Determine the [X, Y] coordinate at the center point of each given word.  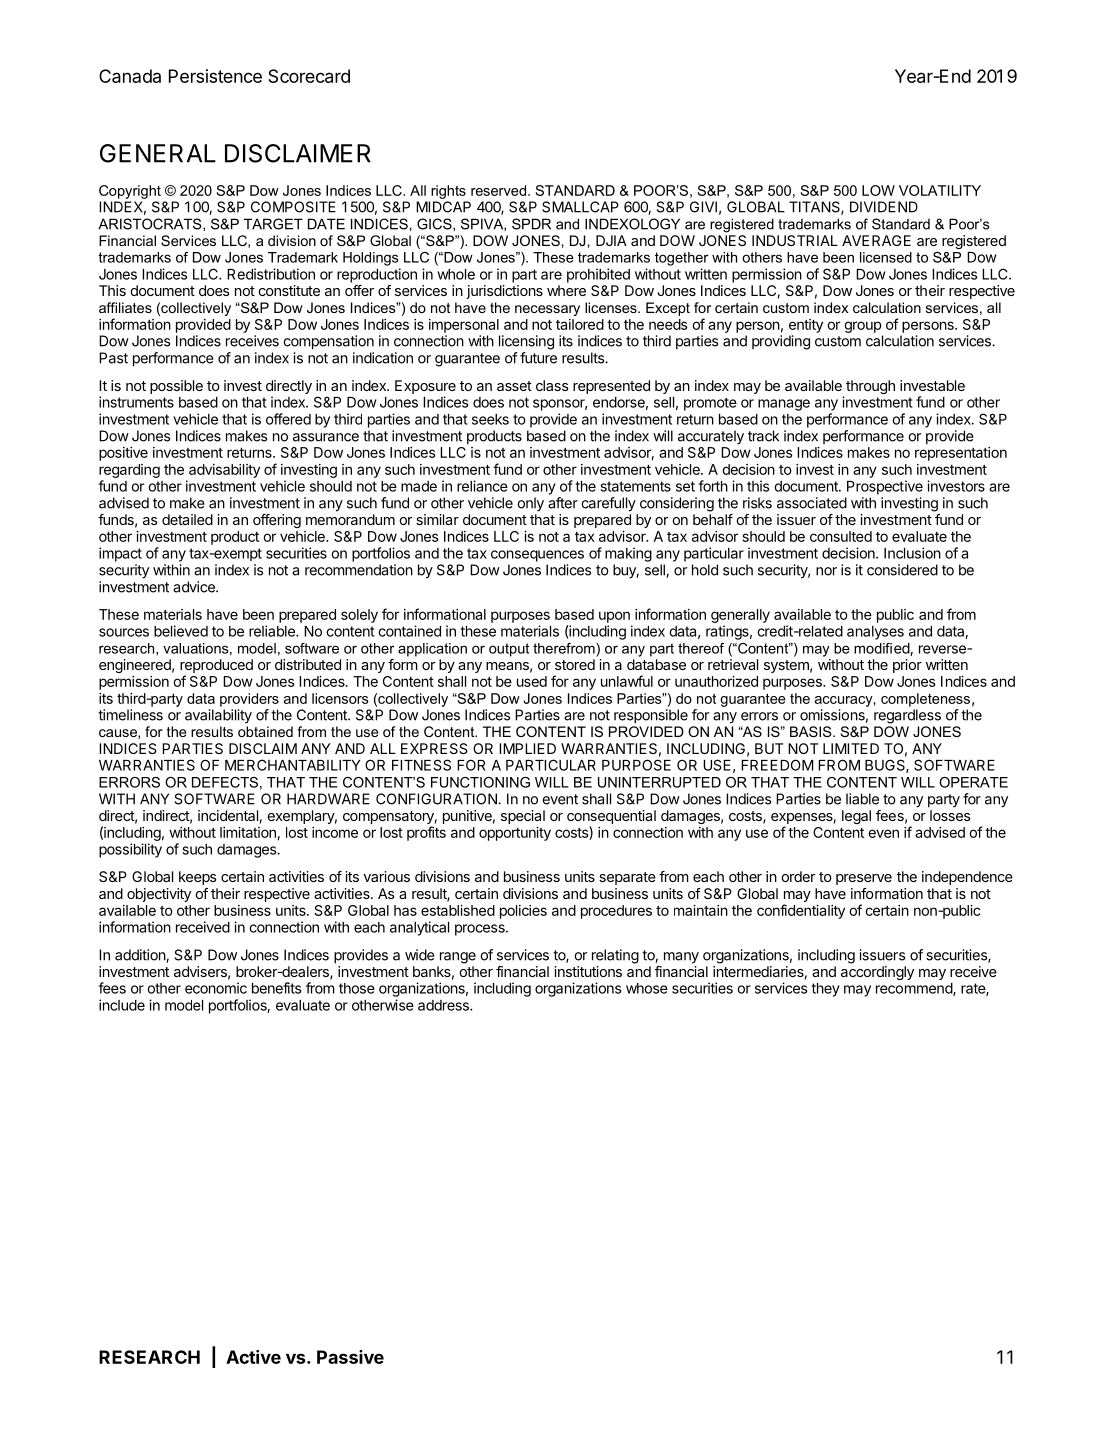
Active [253, 1357]
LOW [878, 190]
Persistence [215, 76]
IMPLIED [527, 748]
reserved [498, 190]
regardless [907, 716]
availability [218, 716]
